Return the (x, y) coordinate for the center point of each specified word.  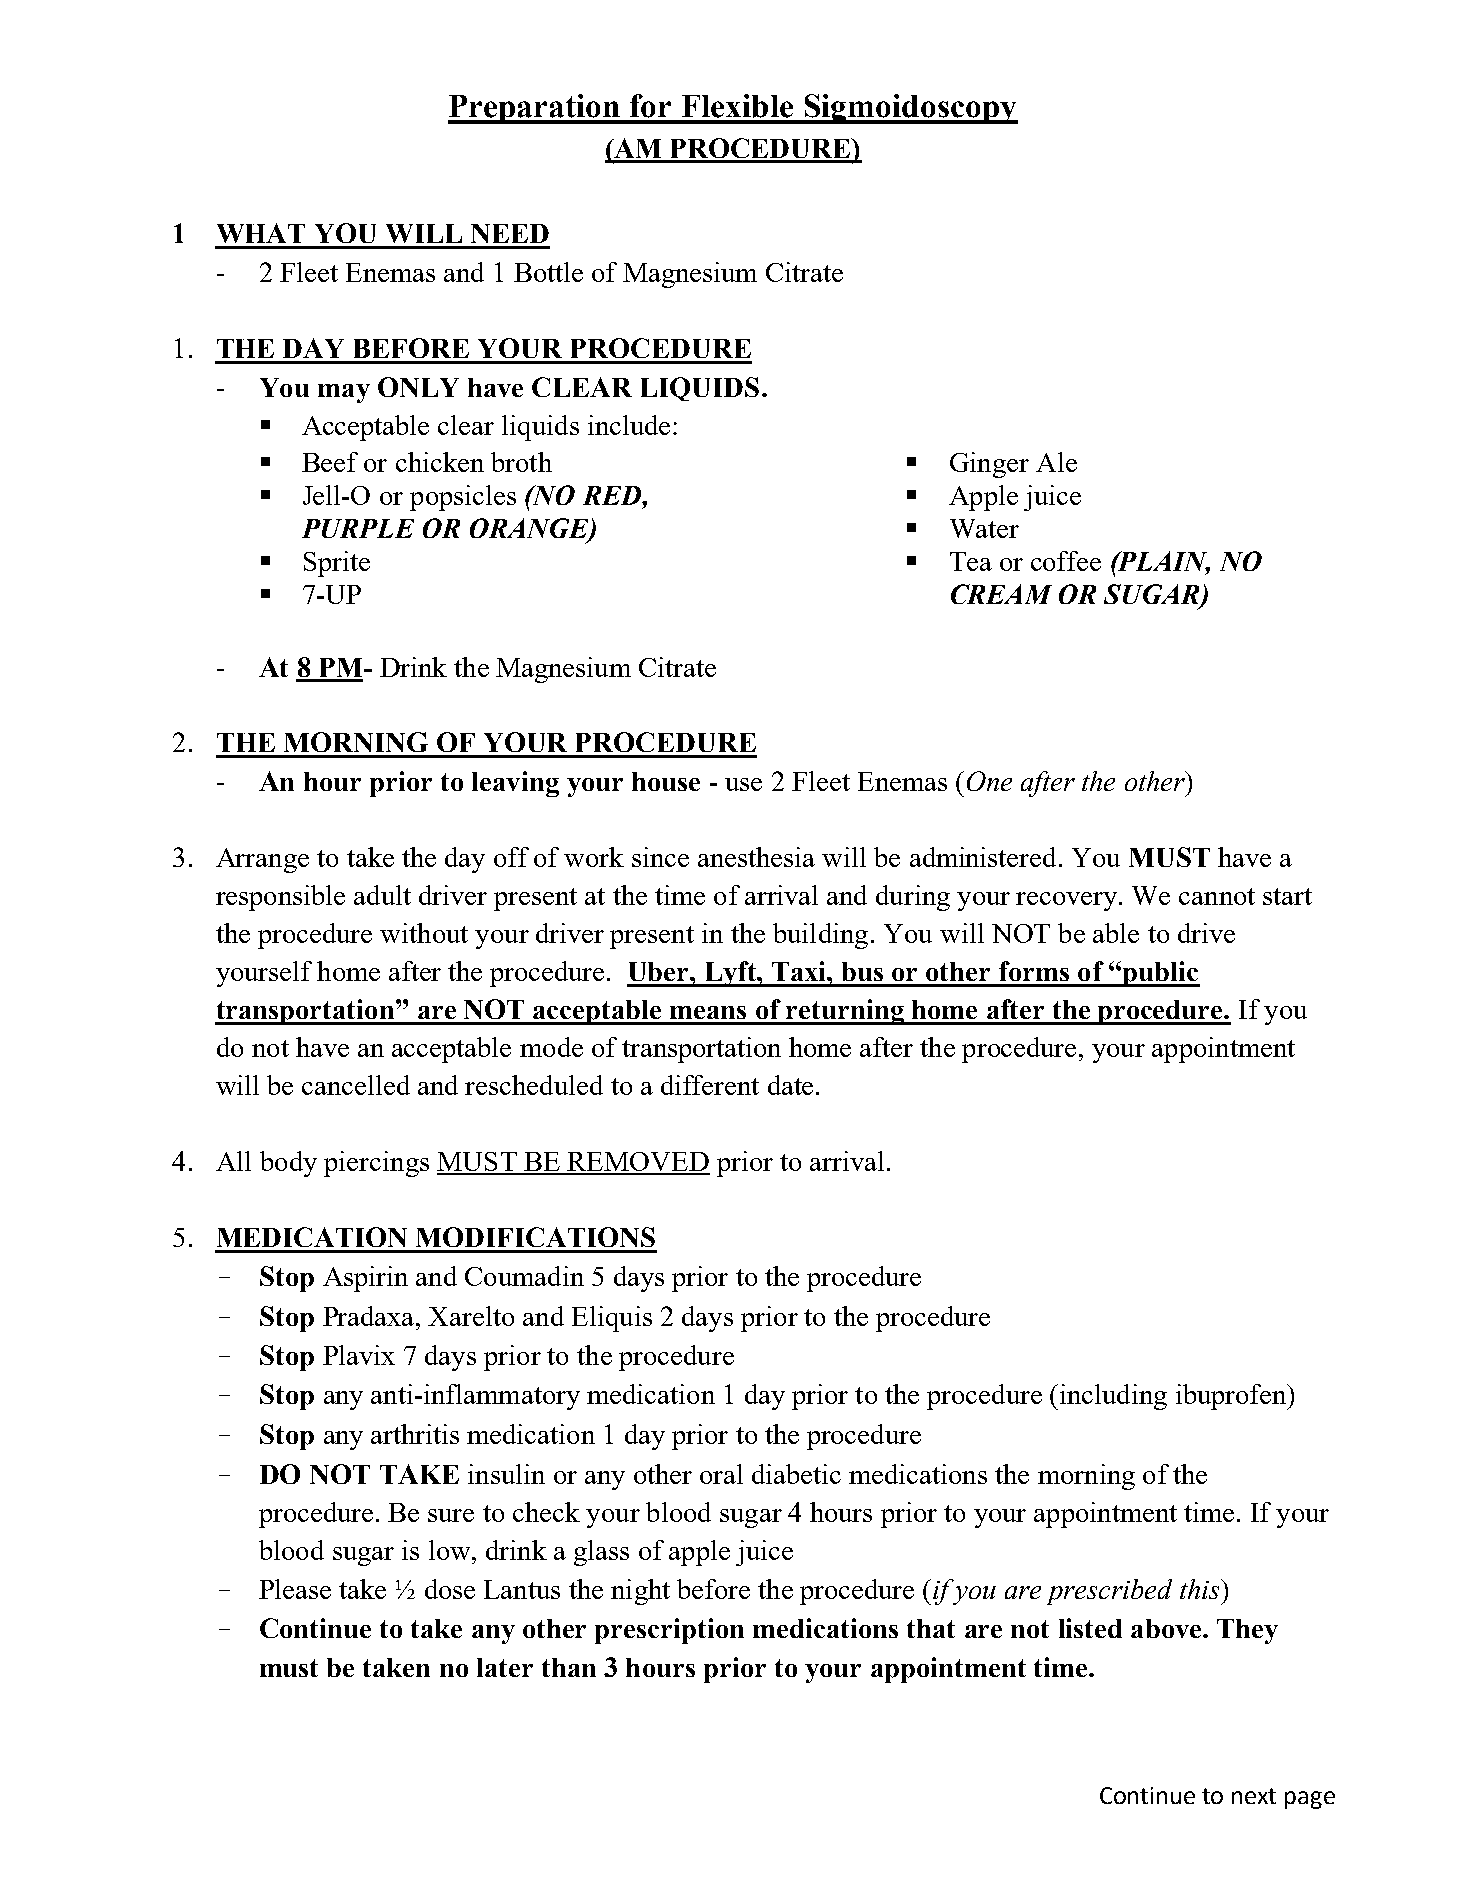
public (1160, 974)
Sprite (337, 564)
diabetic (796, 1474)
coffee (1066, 561)
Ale (1056, 462)
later (505, 1667)
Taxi (800, 971)
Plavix (359, 1355)
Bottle (548, 272)
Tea (971, 561)
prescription (669, 1631)
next (1254, 1796)
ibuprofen (1232, 1397)
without (424, 933)
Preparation (535, 109)
